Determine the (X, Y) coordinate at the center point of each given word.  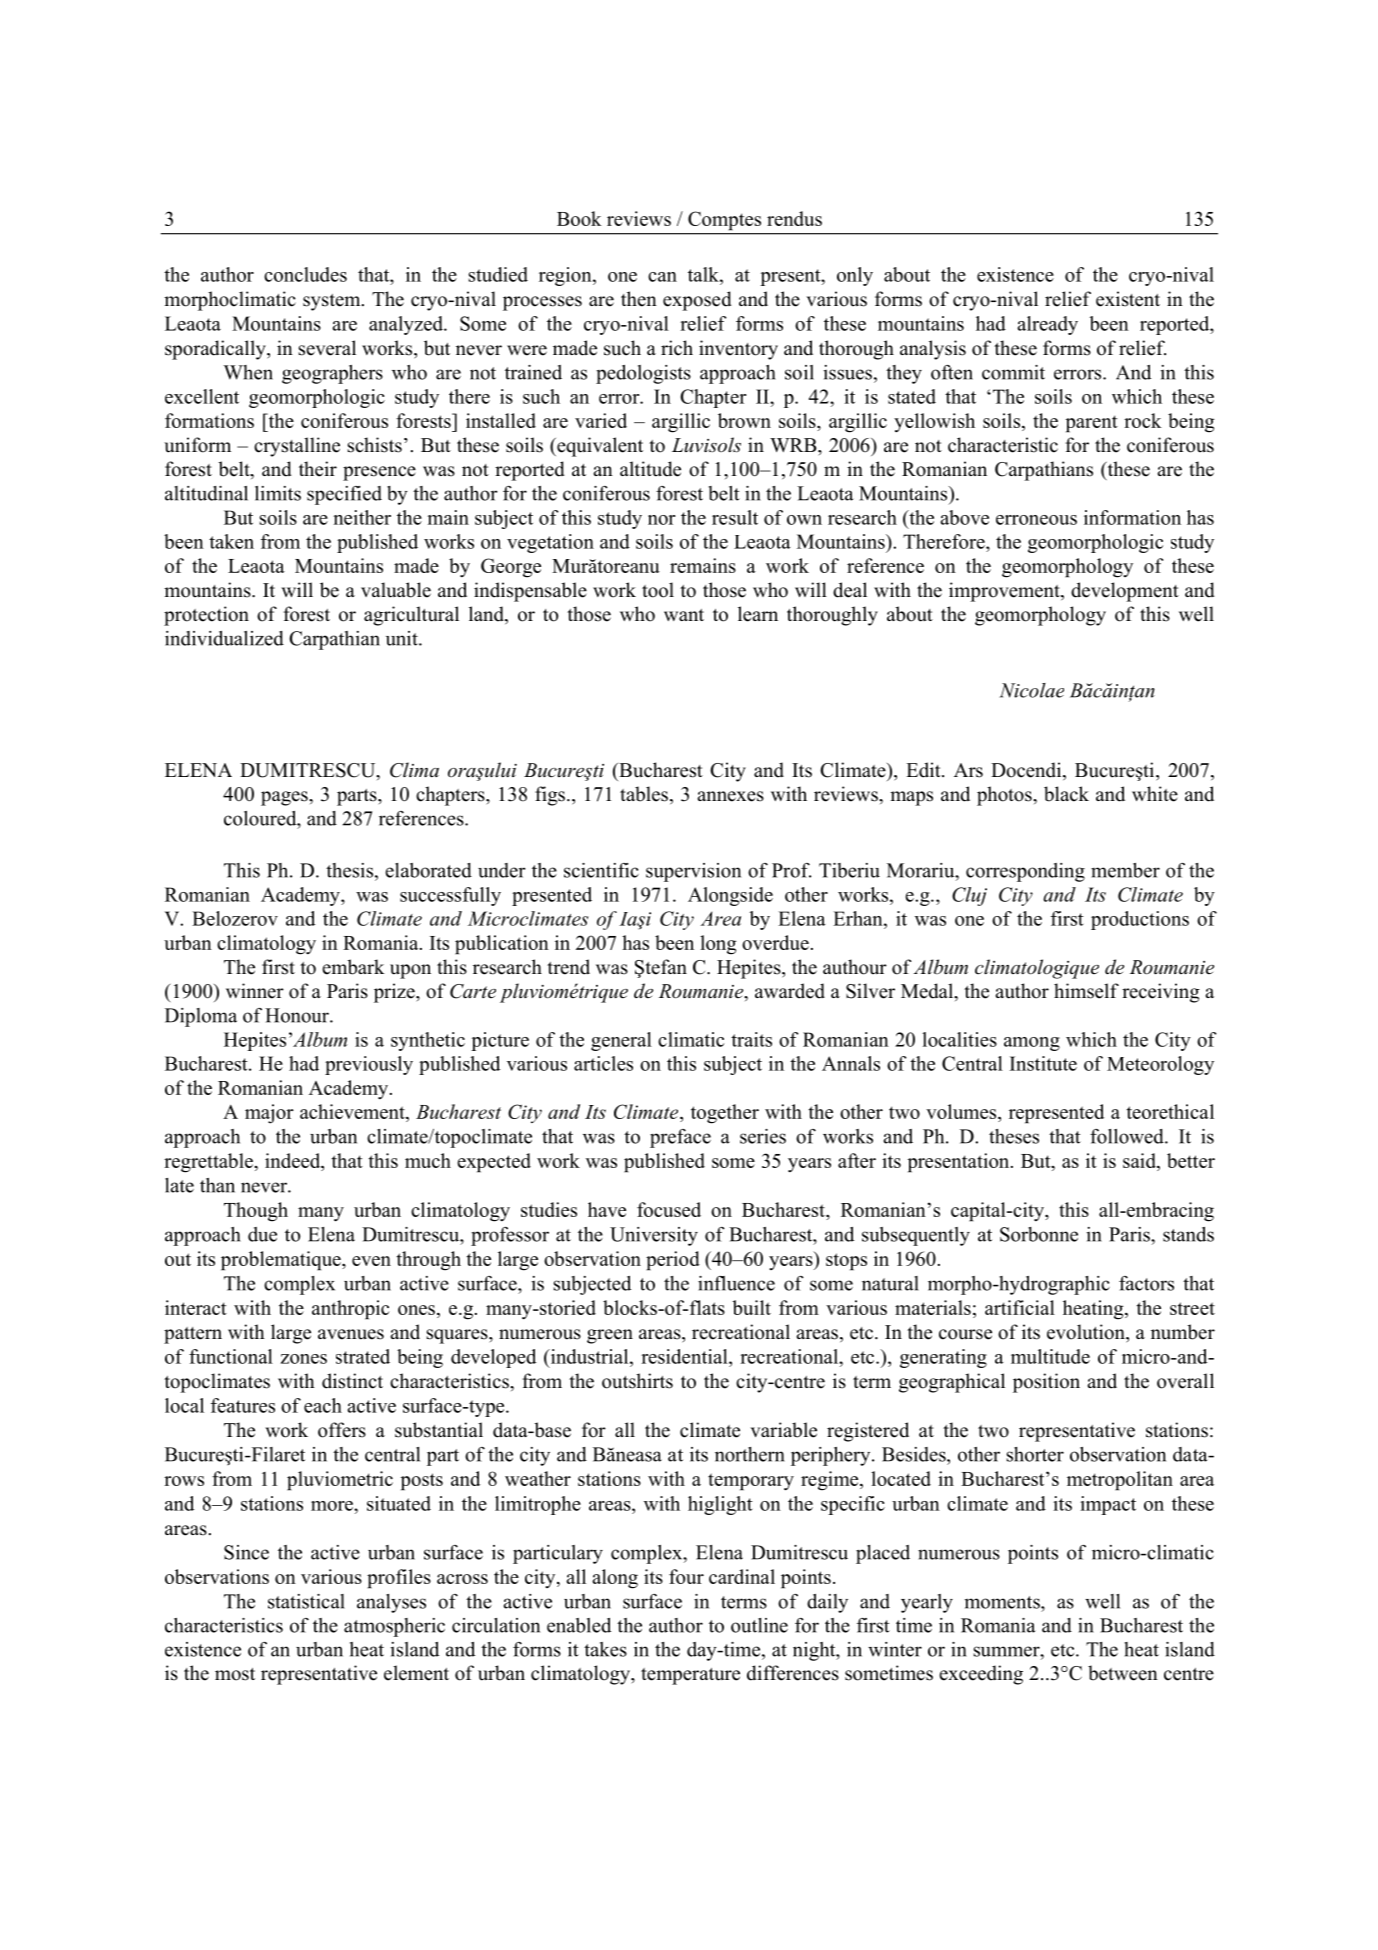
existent (1128, 299)
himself (1086, 991)
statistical (306, 1601)
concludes (305, 274)
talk (704, 274)
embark (353, 967)
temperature (690, 1676)
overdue (775, 942)
